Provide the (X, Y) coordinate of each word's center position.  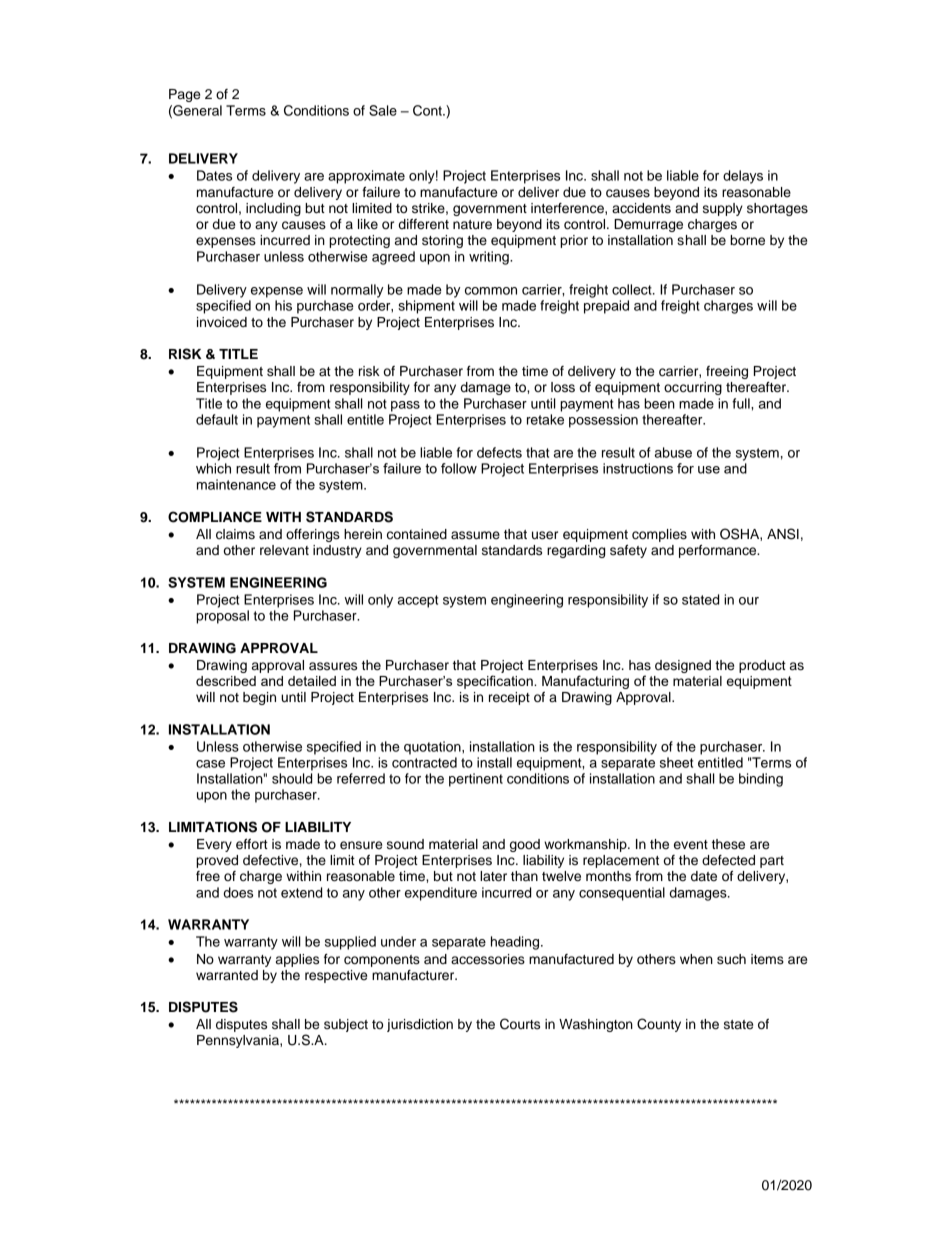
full (742, 403)
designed (683, 666)
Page (184, 95)
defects (499, 452)
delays (743, 177)
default (217, 419)
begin (259, 698)
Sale (383, 110)
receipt (509, 698)
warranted (227, 975)
